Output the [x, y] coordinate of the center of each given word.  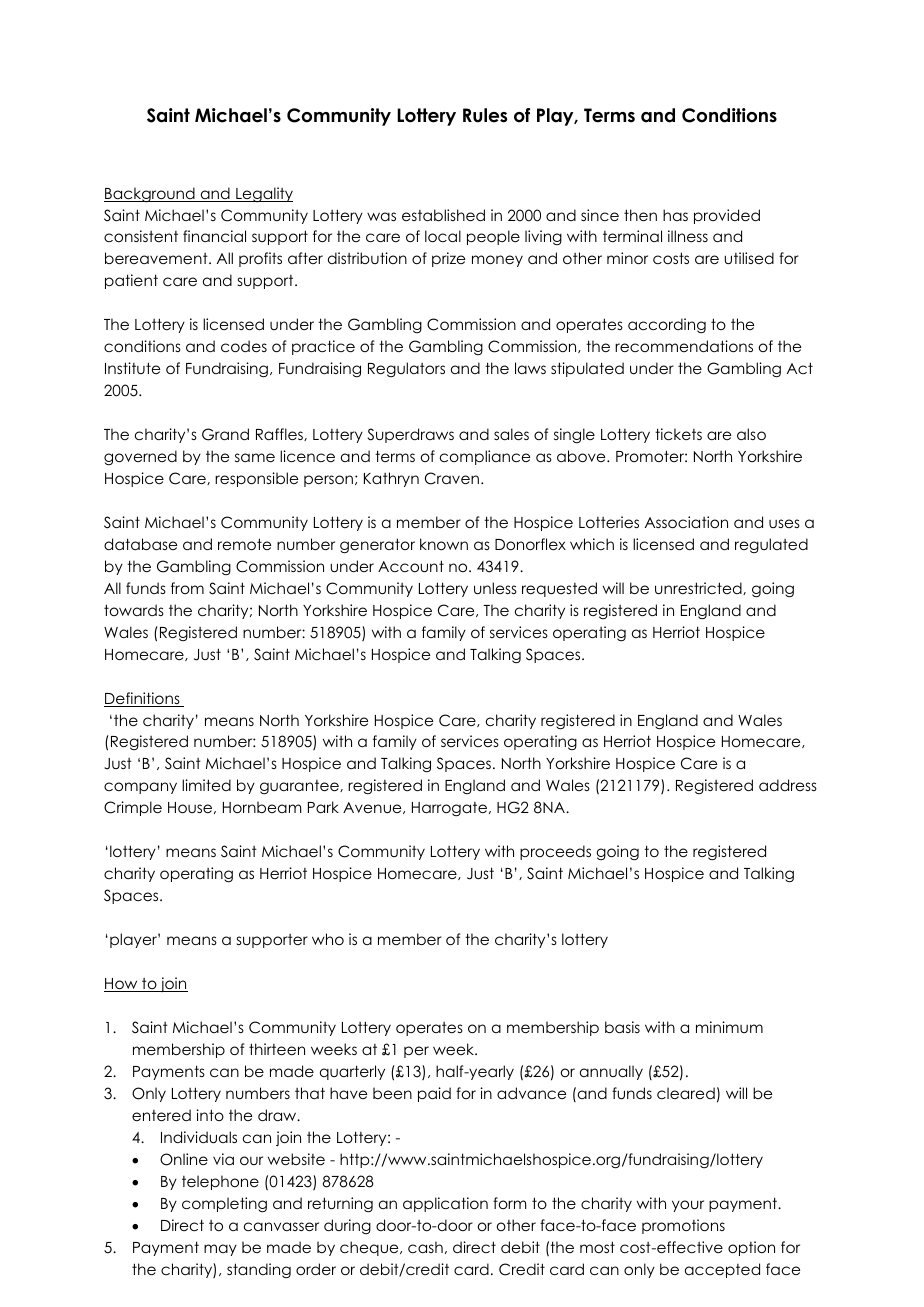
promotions [683, 1226]
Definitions [143, 699]
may [220, 1250]
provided [727, 216]
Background [150, 195]
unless [495, 588]
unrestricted [699, 588]
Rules [485, 115]
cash [425, 1247]
